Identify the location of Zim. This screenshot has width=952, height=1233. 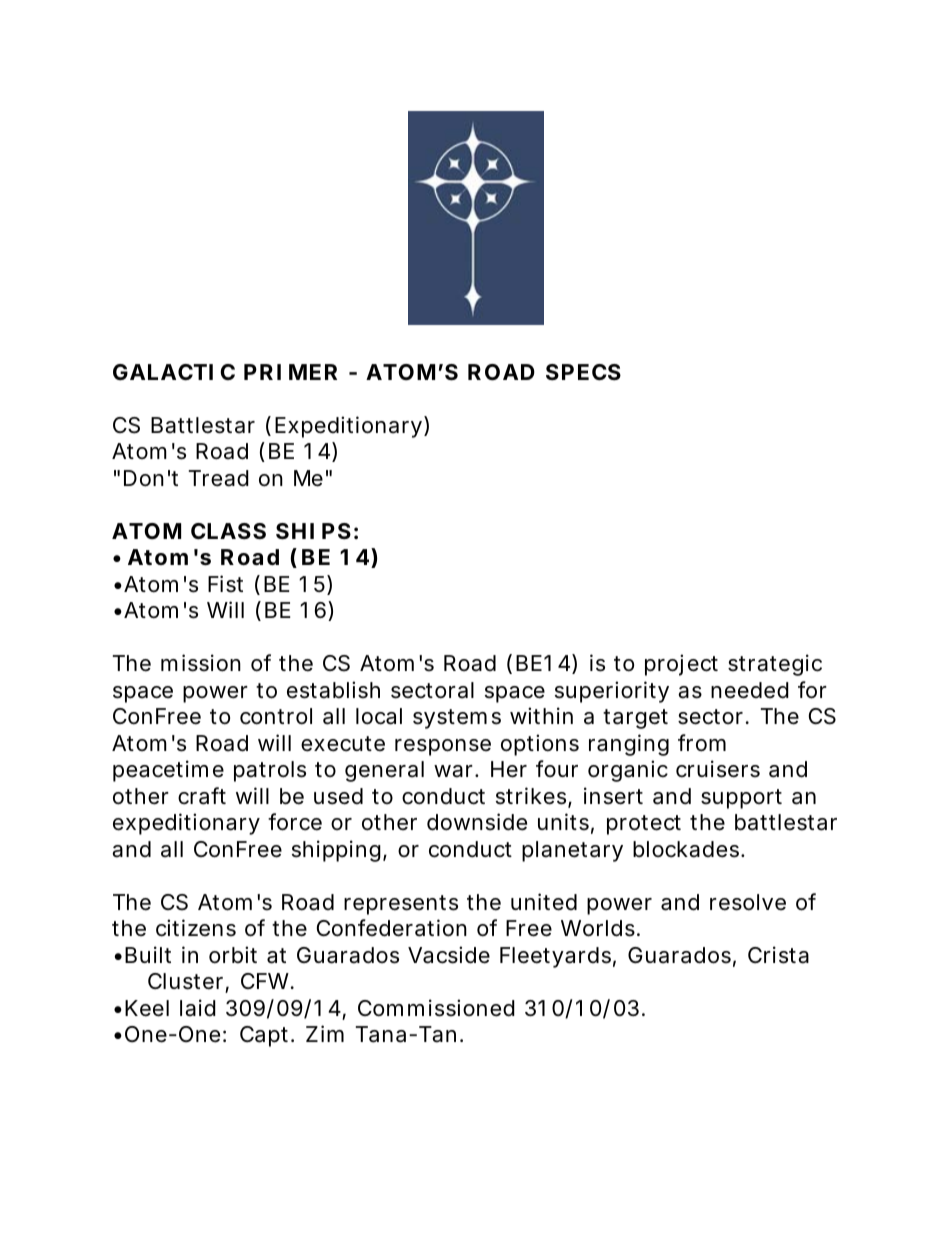
(325, 1033).
